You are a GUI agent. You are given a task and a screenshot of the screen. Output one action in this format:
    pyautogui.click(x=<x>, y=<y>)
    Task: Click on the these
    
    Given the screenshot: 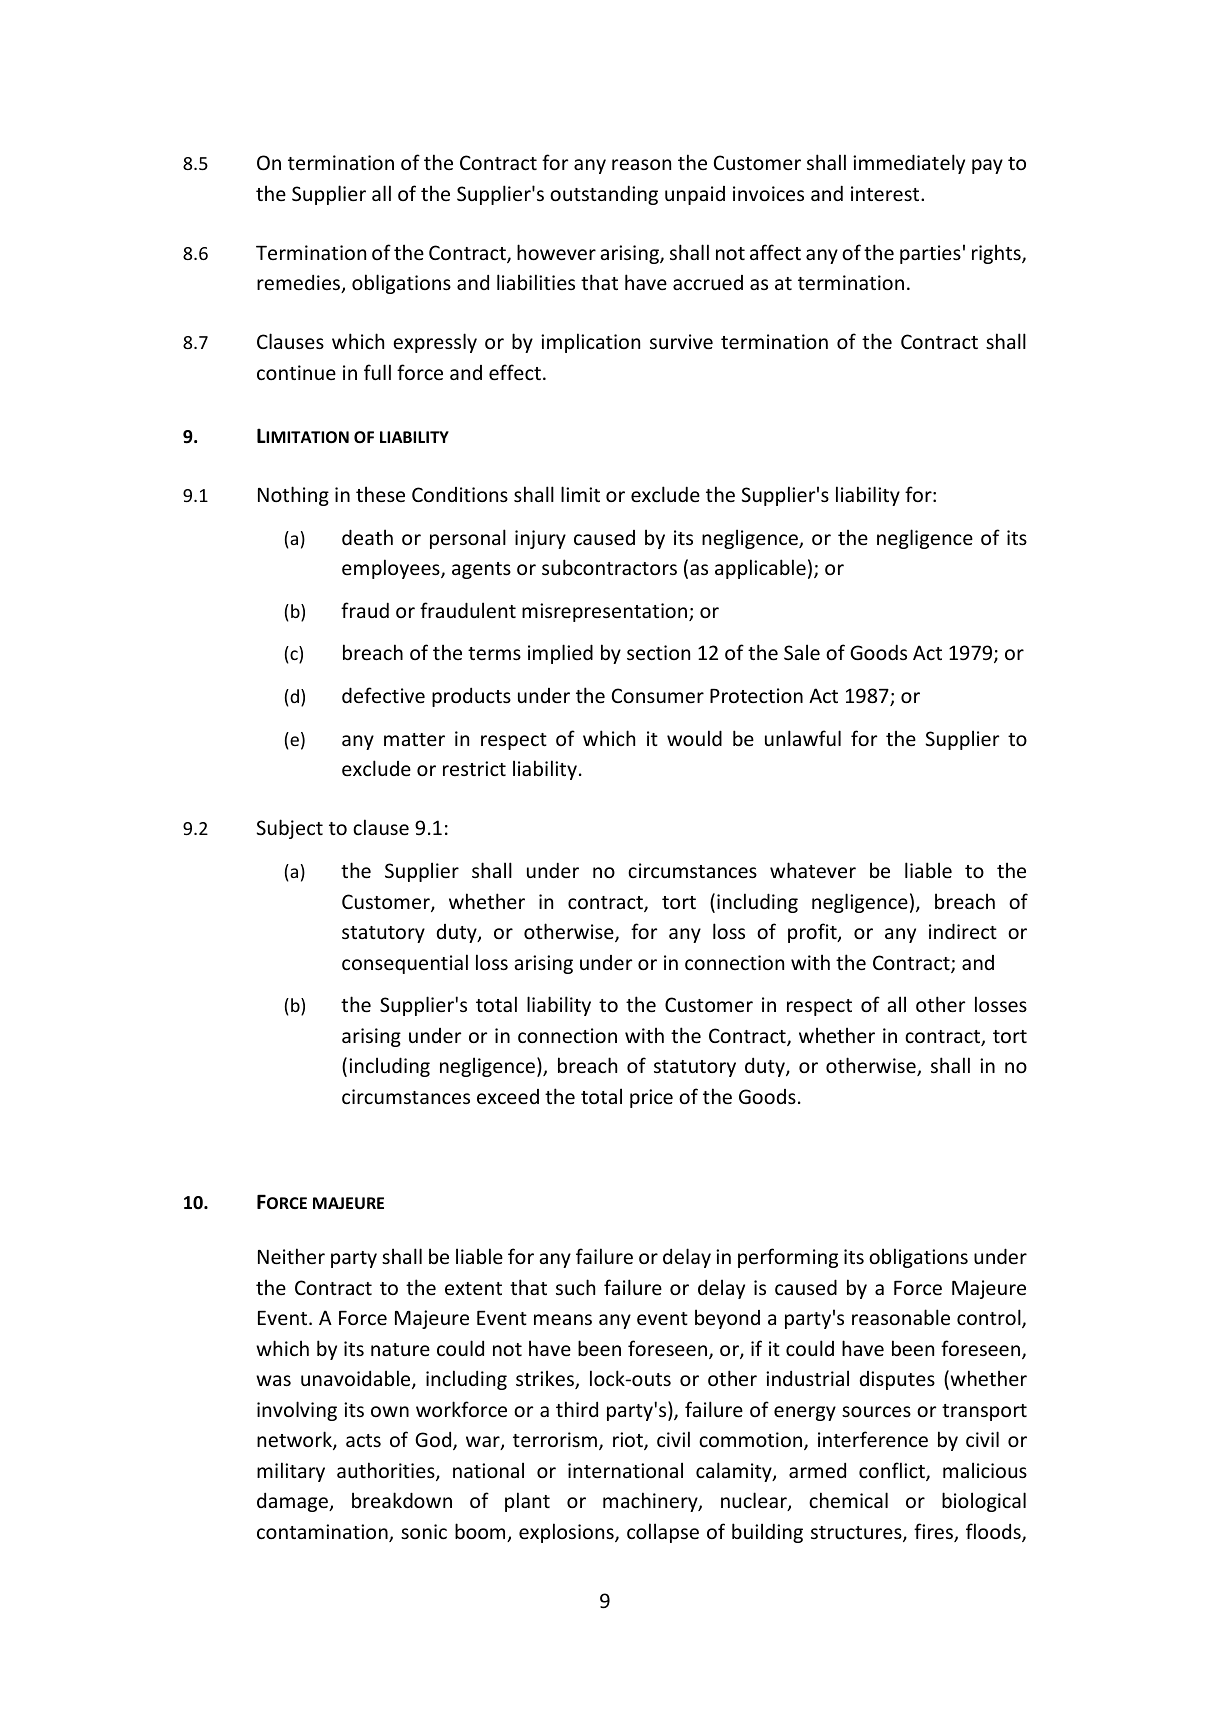 What is the action you would take?
    pyautogui.click(x=380, y=494)
